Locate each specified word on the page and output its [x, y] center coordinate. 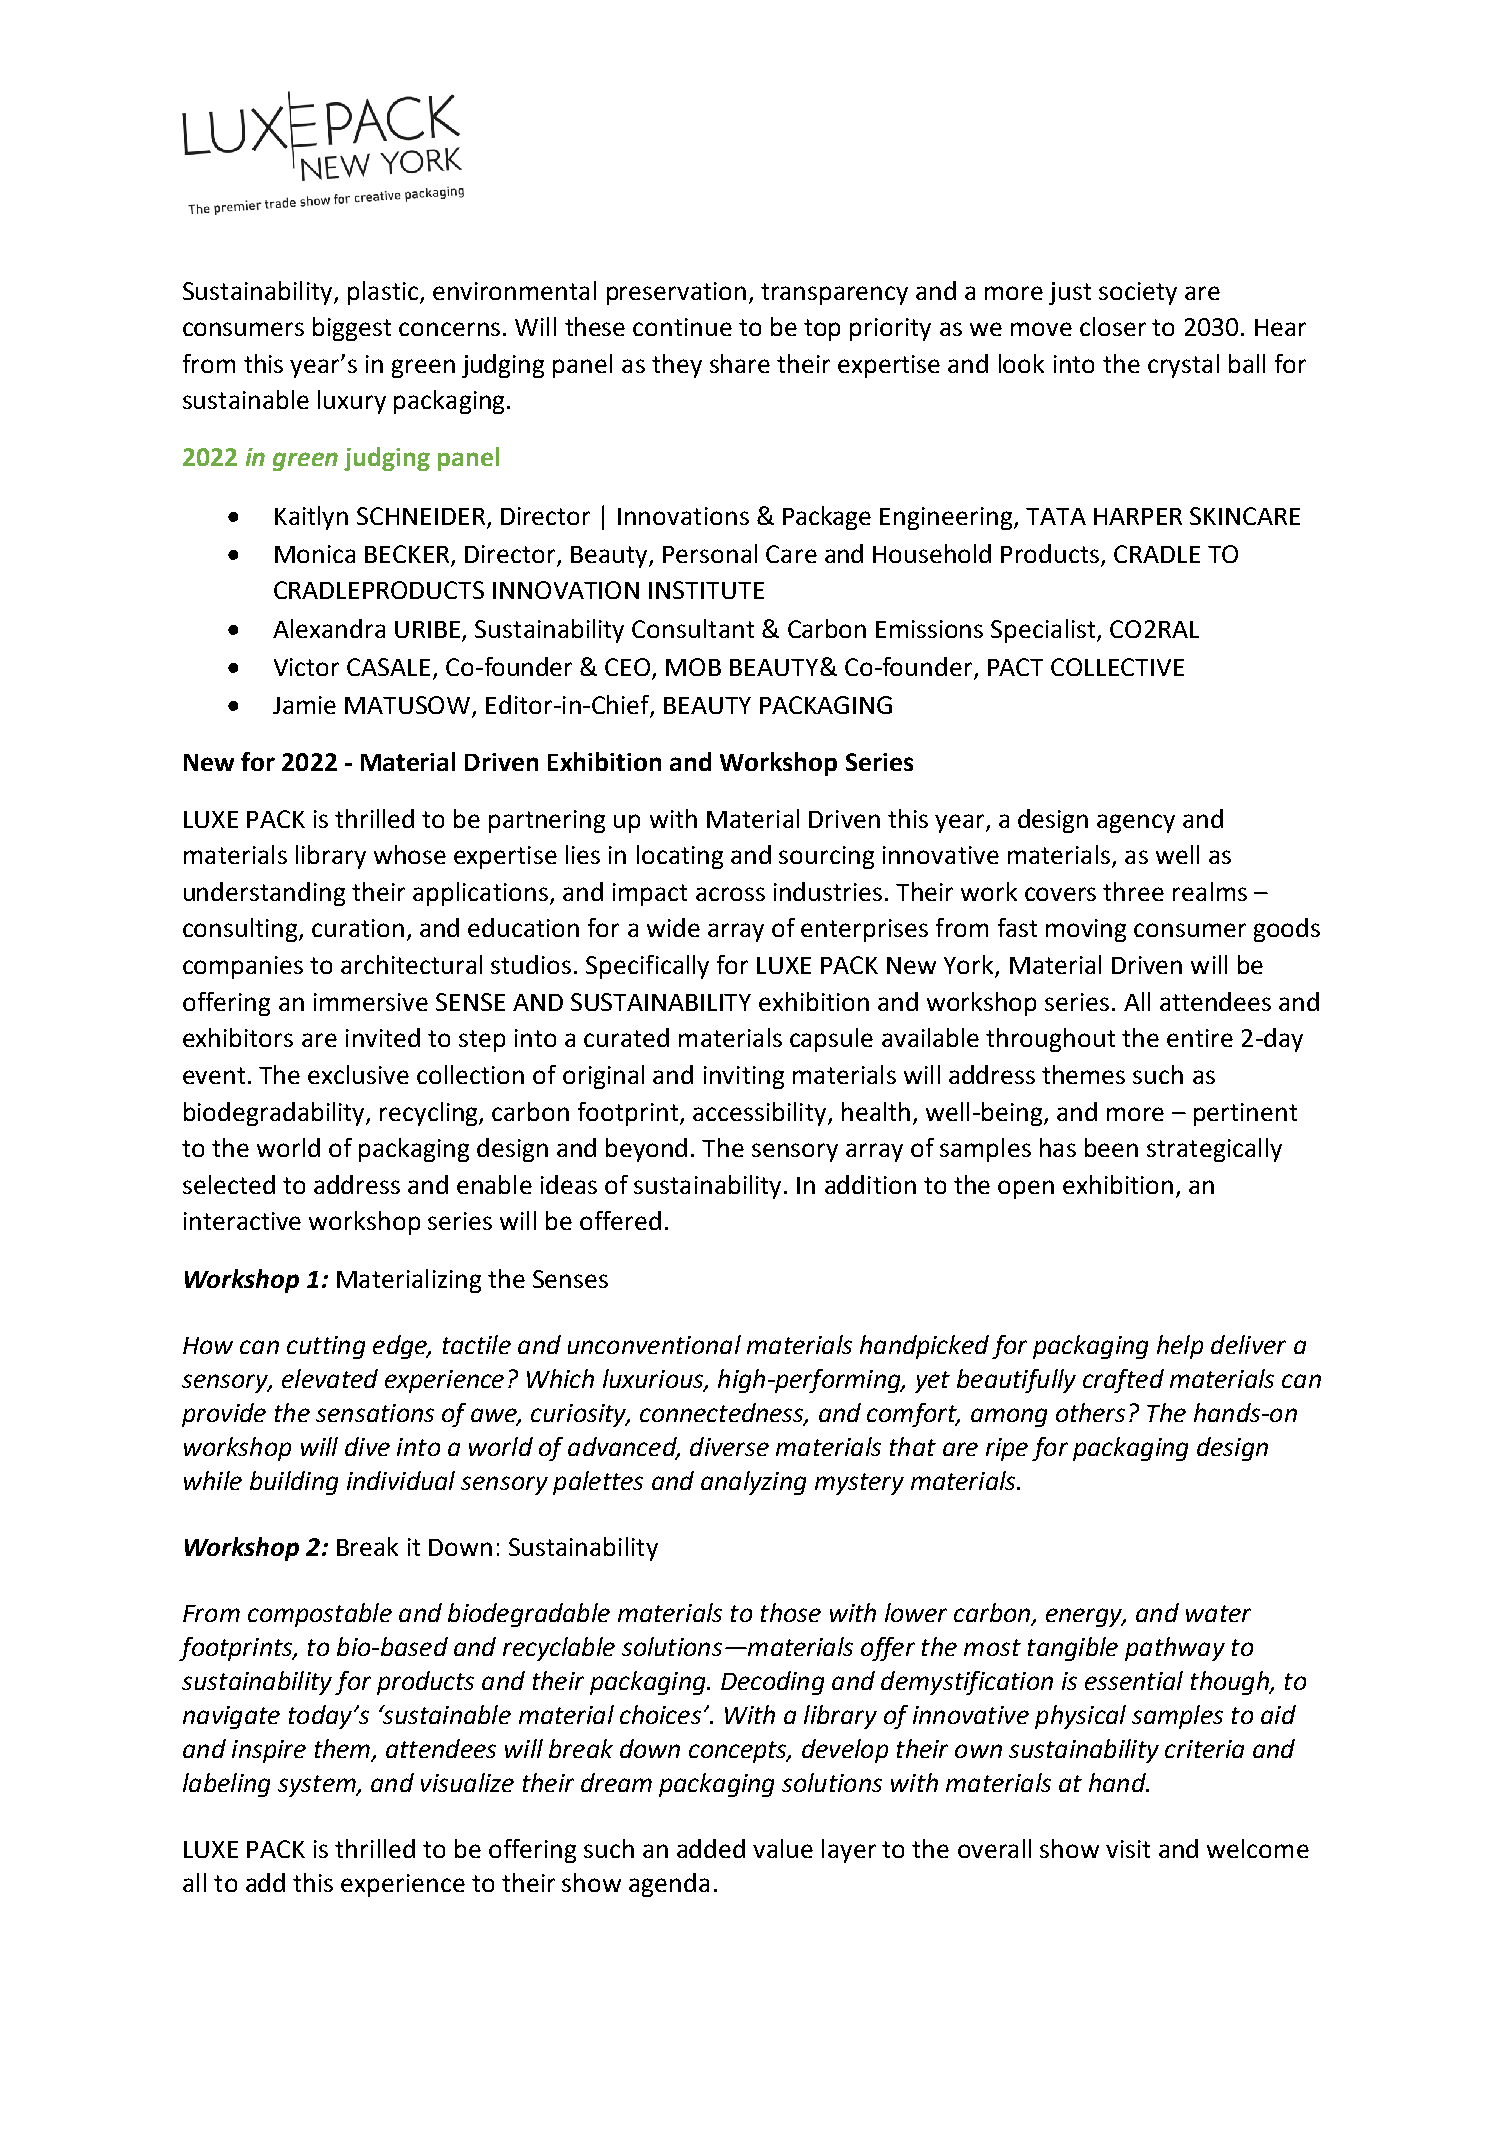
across [730, 894]
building [294, 1483]
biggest [352, 329]
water [1218, 1613]
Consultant [693, 628]
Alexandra [329, 628]
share [740, 363]
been [1111, 1147]
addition [870, 1184]
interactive [242, 1221]
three [1133, 891]
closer [1113, 326]
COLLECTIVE [1117, 667]
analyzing [753, 1483]
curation [358, 928]
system [318, 1786]
